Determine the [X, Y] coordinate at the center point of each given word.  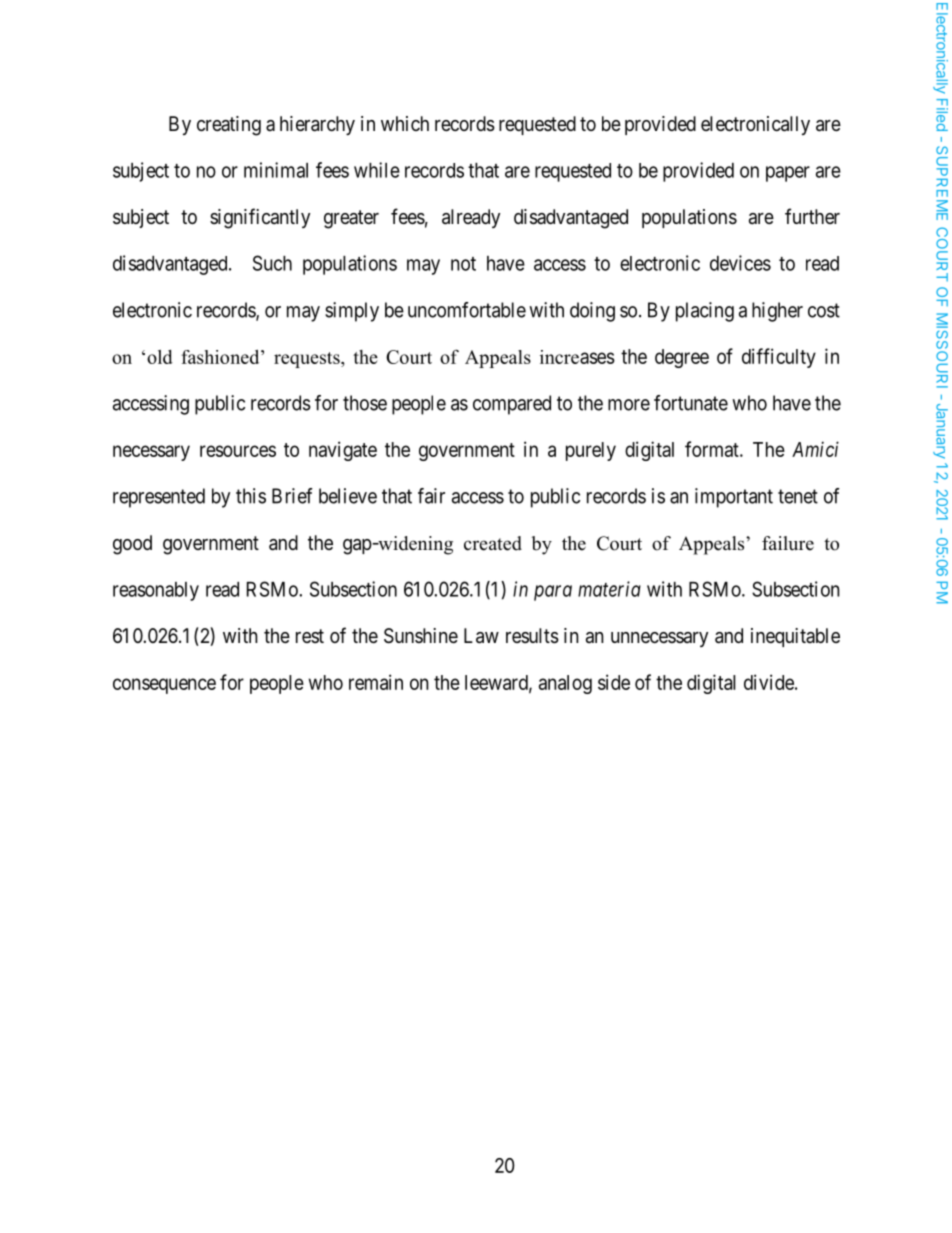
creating [229, 126]
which [405, 123]
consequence [164, 686]
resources [238, 451]
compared [512, 405]
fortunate [691, 403]
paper [788, 174]
